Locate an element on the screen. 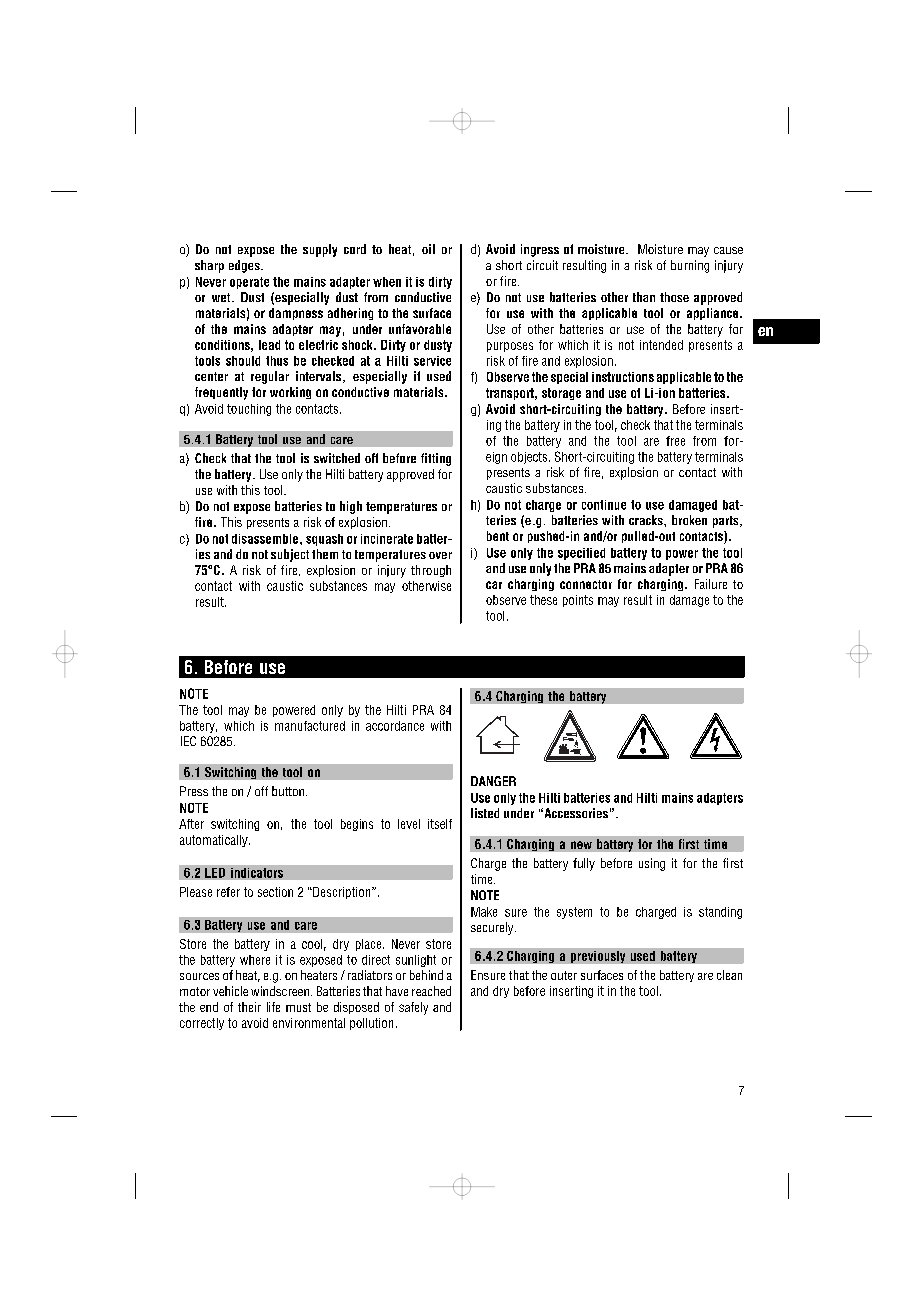  bent is located at coordinates (498, 536).
